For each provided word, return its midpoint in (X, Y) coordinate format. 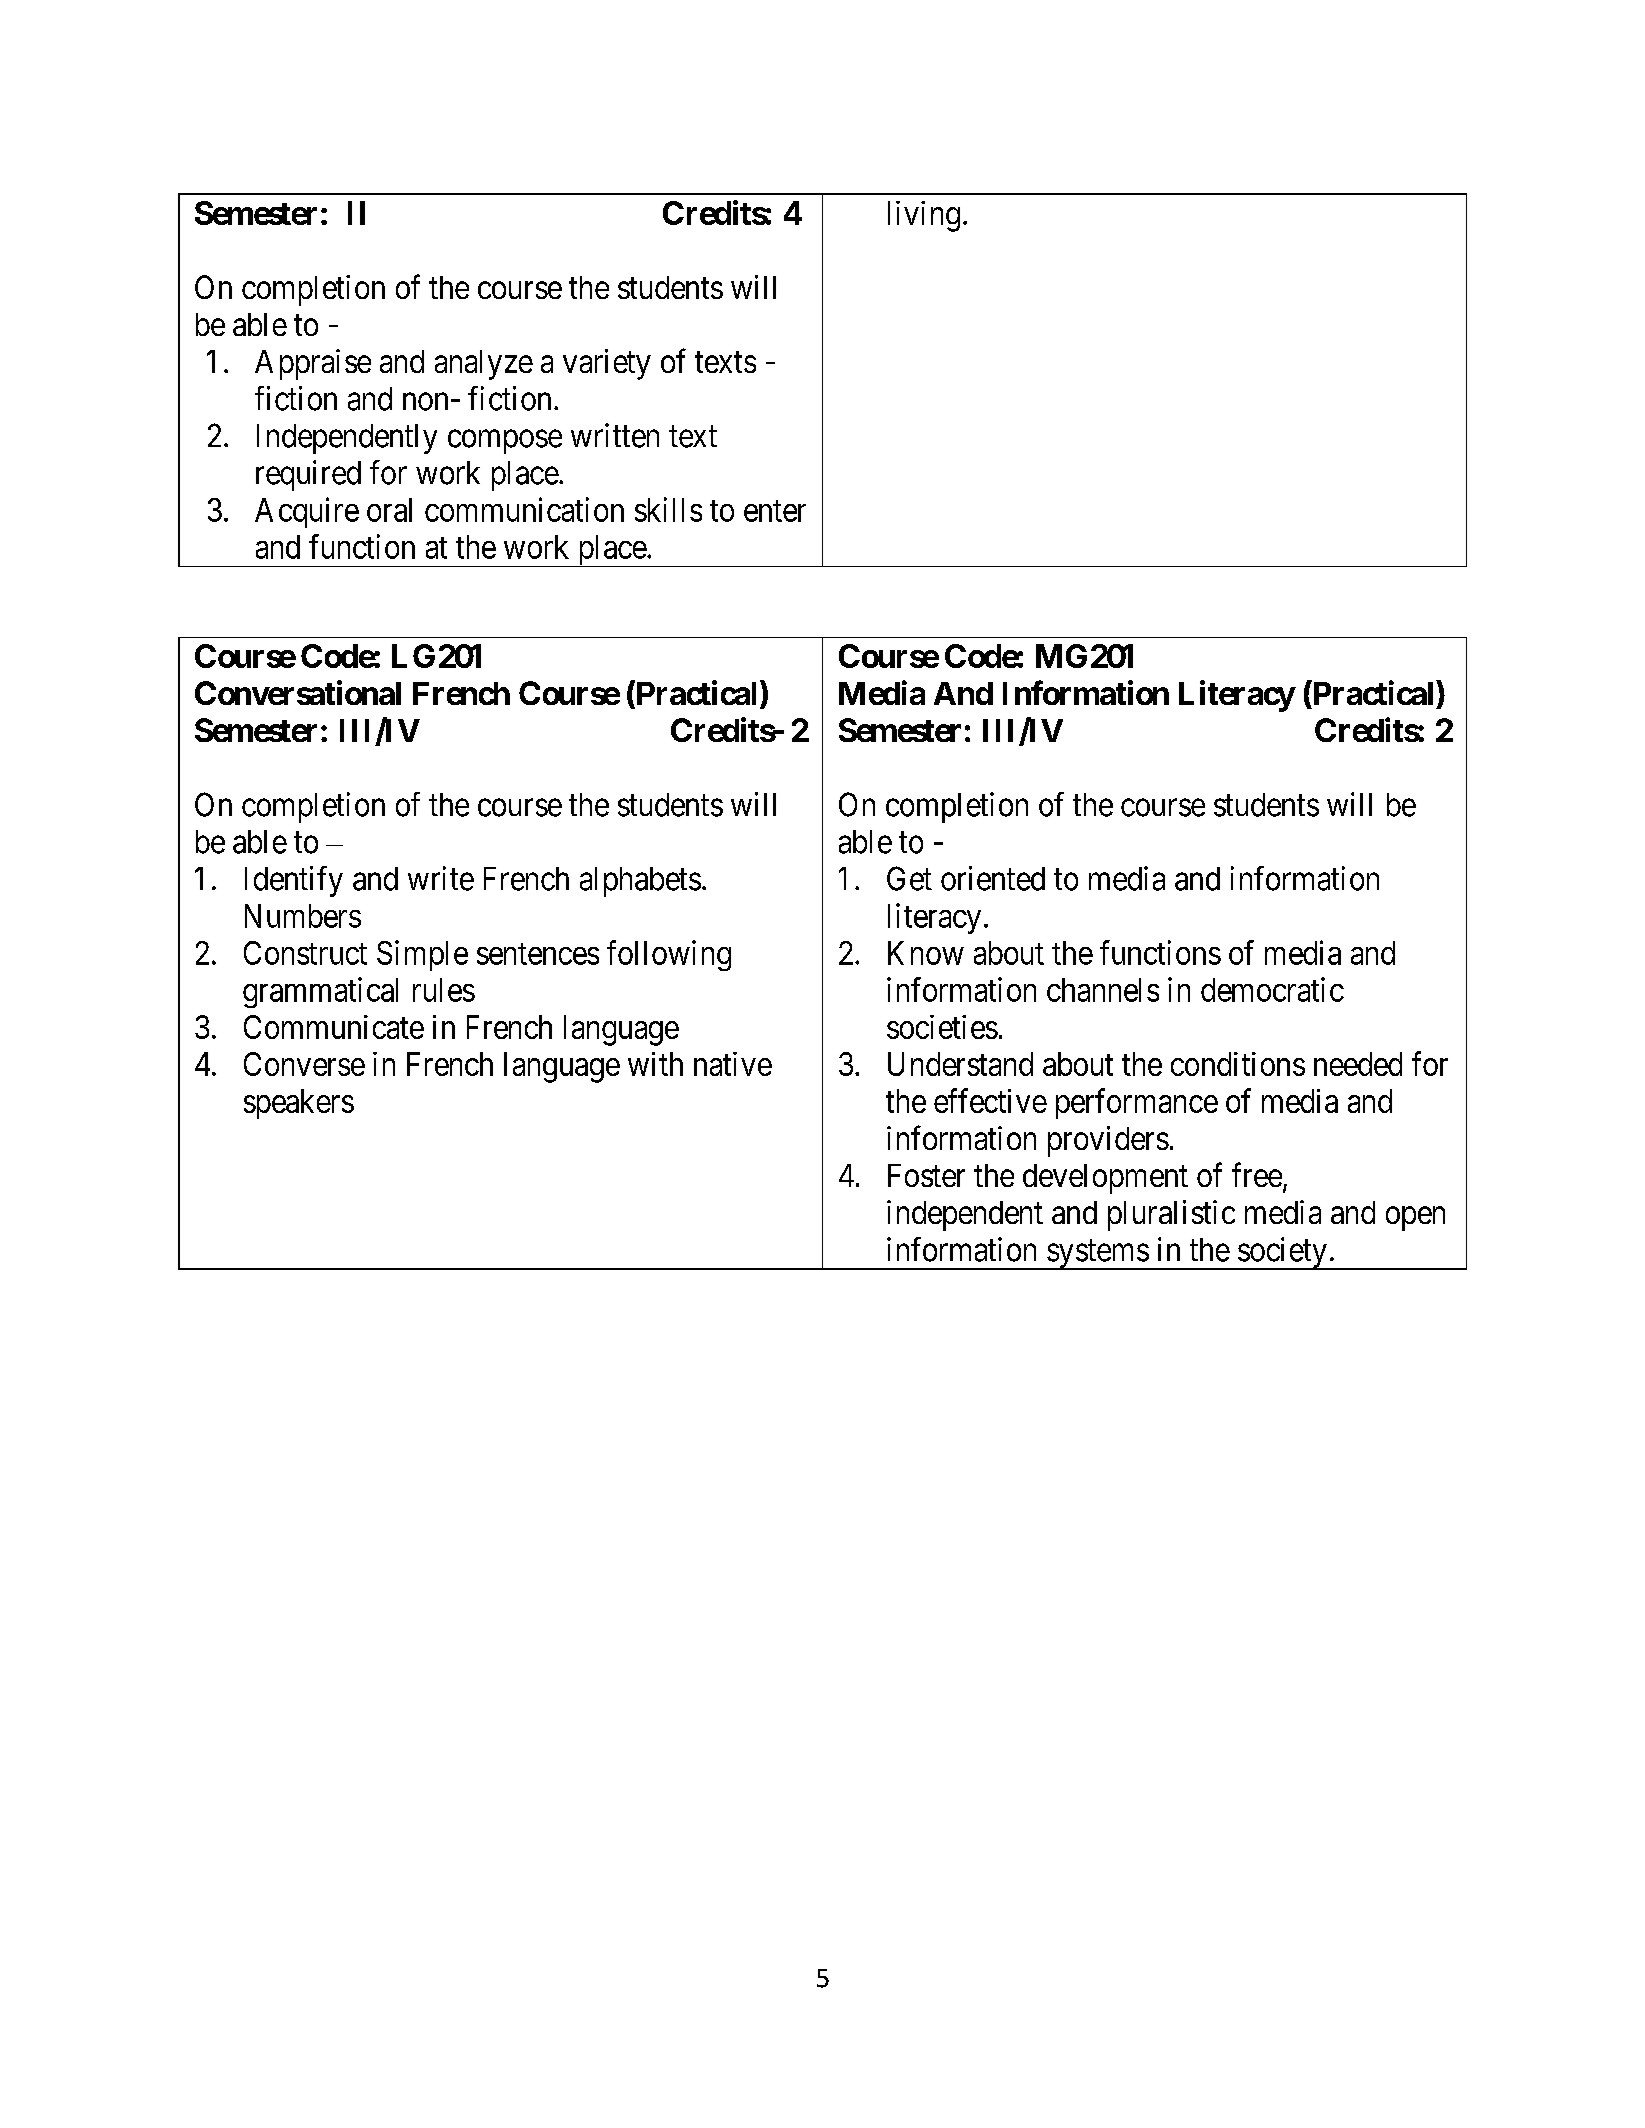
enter (775, 511)
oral (389, 510)
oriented (993, 878)
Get (909, 878)
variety (607, 364)
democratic (1272, 989)
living (924, 216)
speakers (299, 1104)
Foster (926, 1175)
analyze (484, 365)
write (441, 878)
